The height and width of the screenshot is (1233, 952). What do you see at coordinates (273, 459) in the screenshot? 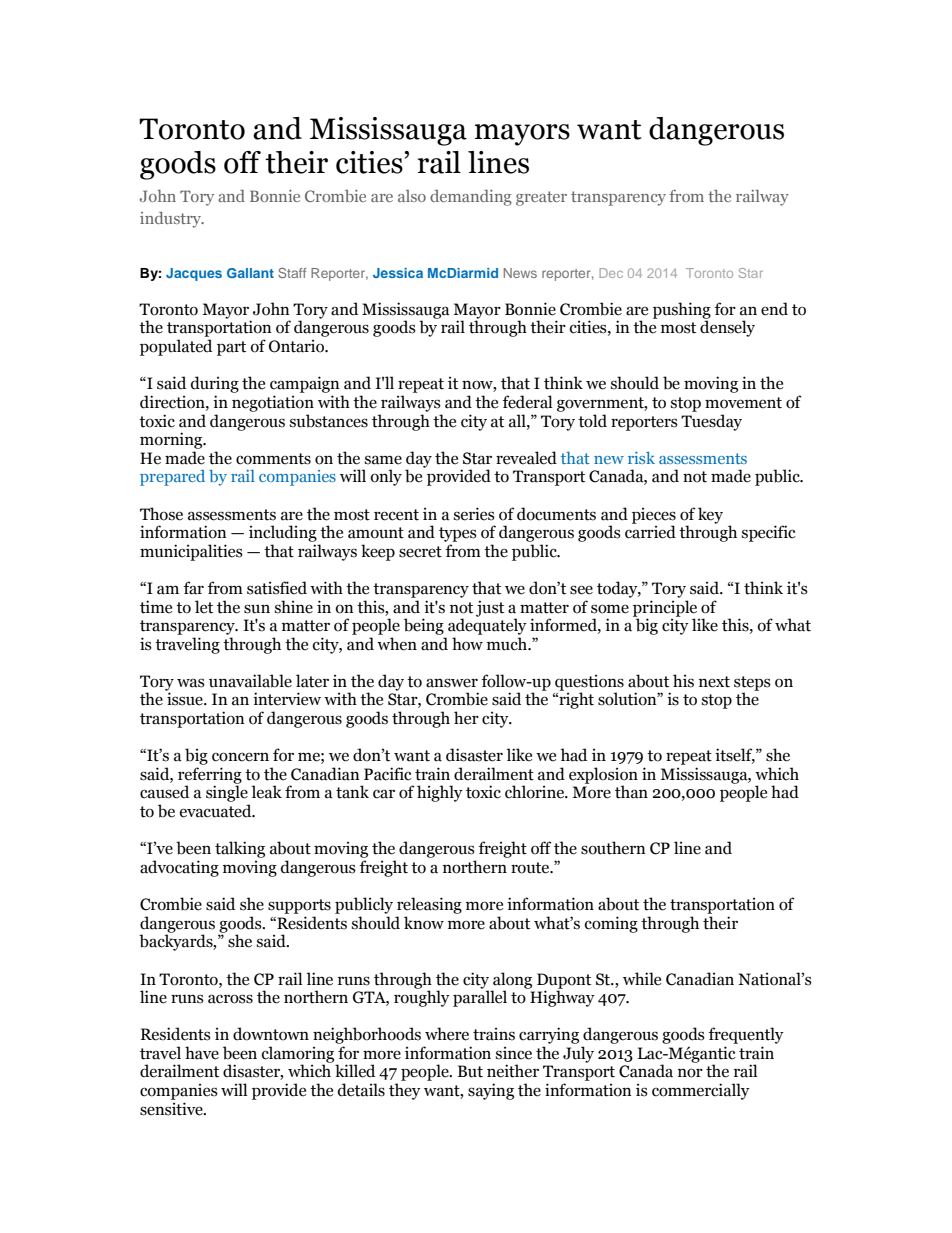
I see `comments` at bounding box center [273, 459].
